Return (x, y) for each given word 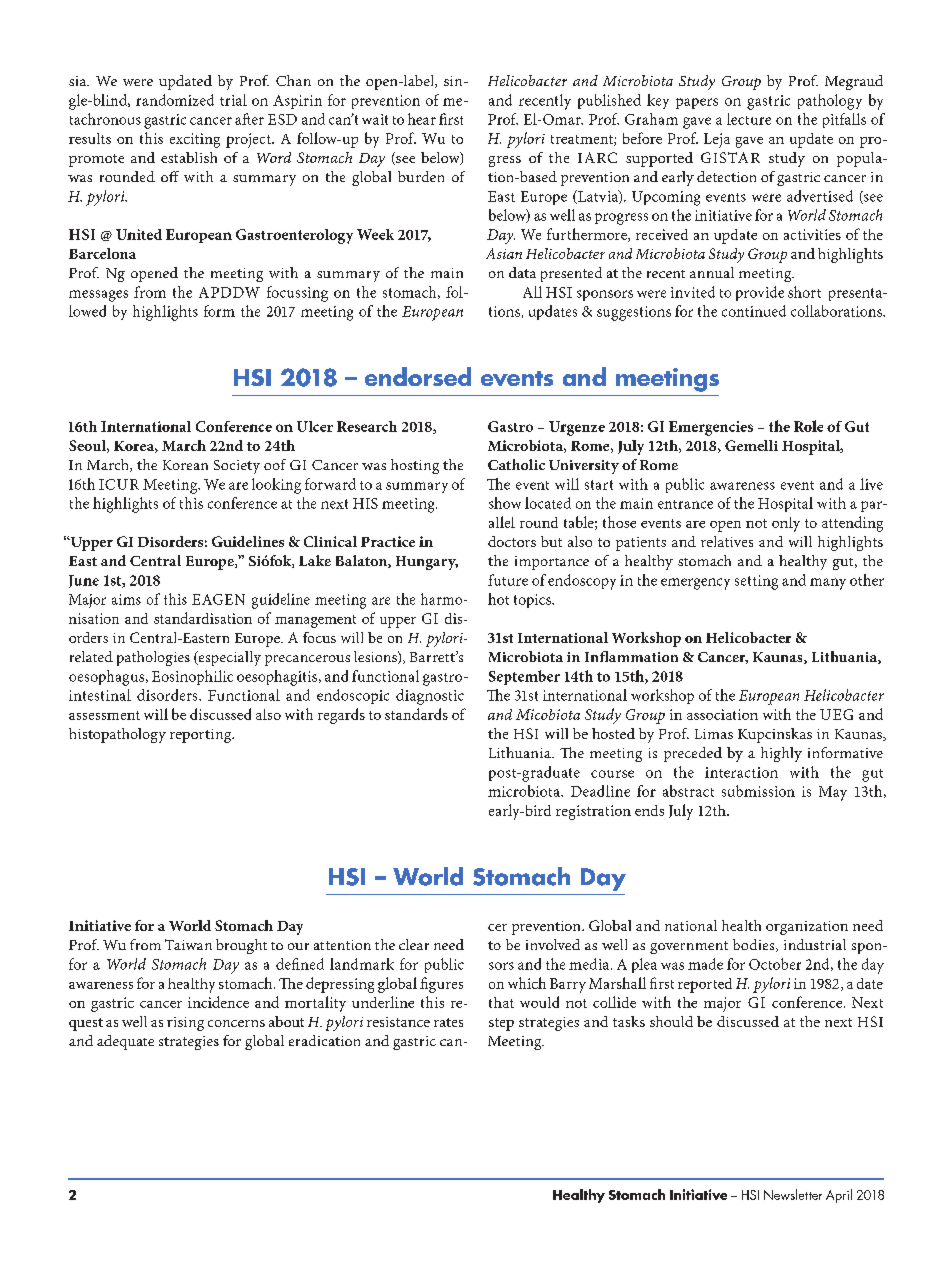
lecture (749, 119)
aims (126, 599)
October (775, 964)
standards (416, 714)
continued (754, 311)
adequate (125, 1042)
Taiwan (188, 944)
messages (98, 296)
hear (422, 119)
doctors (512, 541)
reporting (202, 736)
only (786, 524)
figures (441, 985)
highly (781, 754)
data (522, 272)
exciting (195, 140)
